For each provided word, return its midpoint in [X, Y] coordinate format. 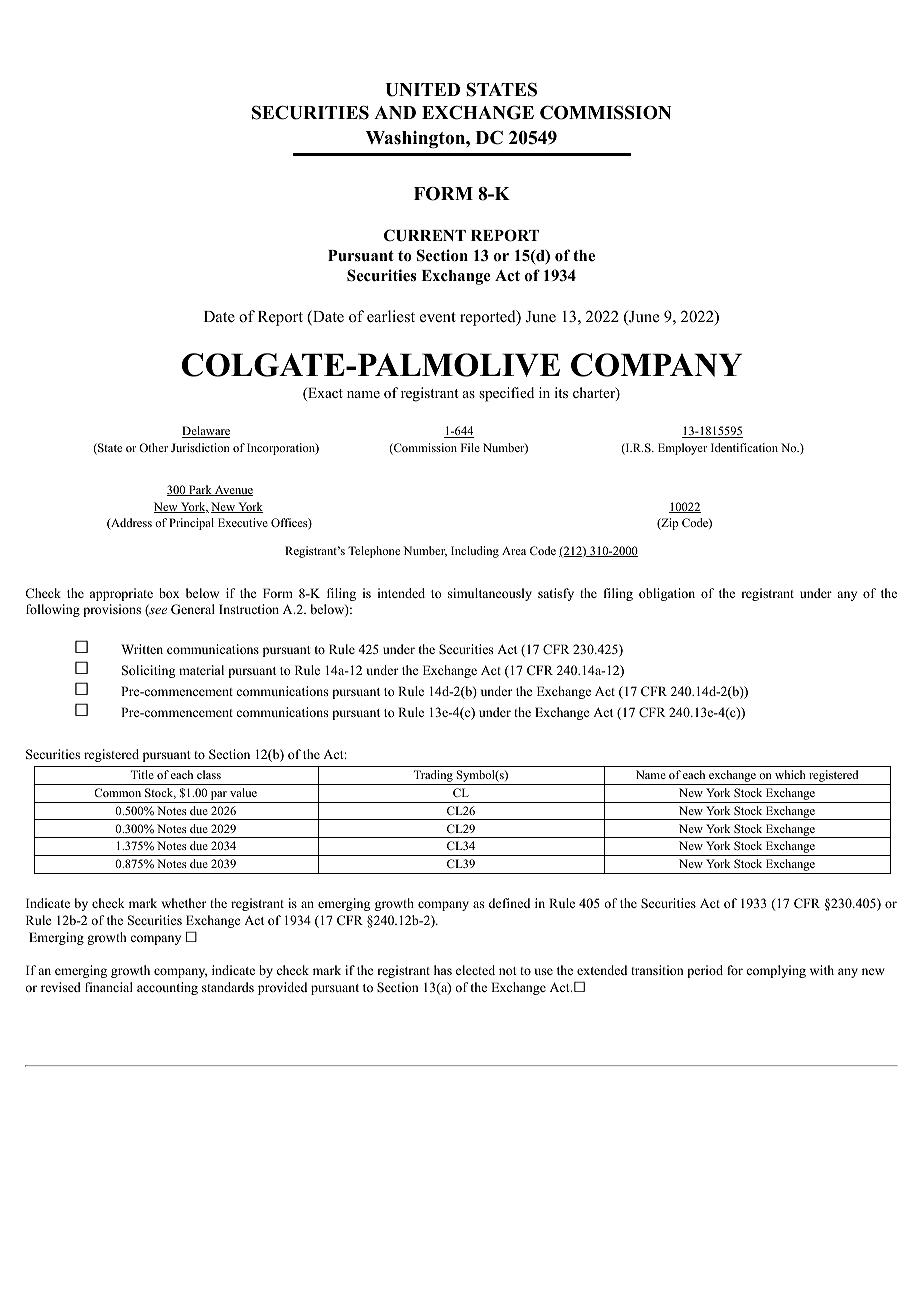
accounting [167, 988]
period [705, 971]
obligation [667, 594]
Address [130, 524]
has [443, 970]
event [438, 317]
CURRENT [425, 235]
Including [475, 552]
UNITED [422, 90]
